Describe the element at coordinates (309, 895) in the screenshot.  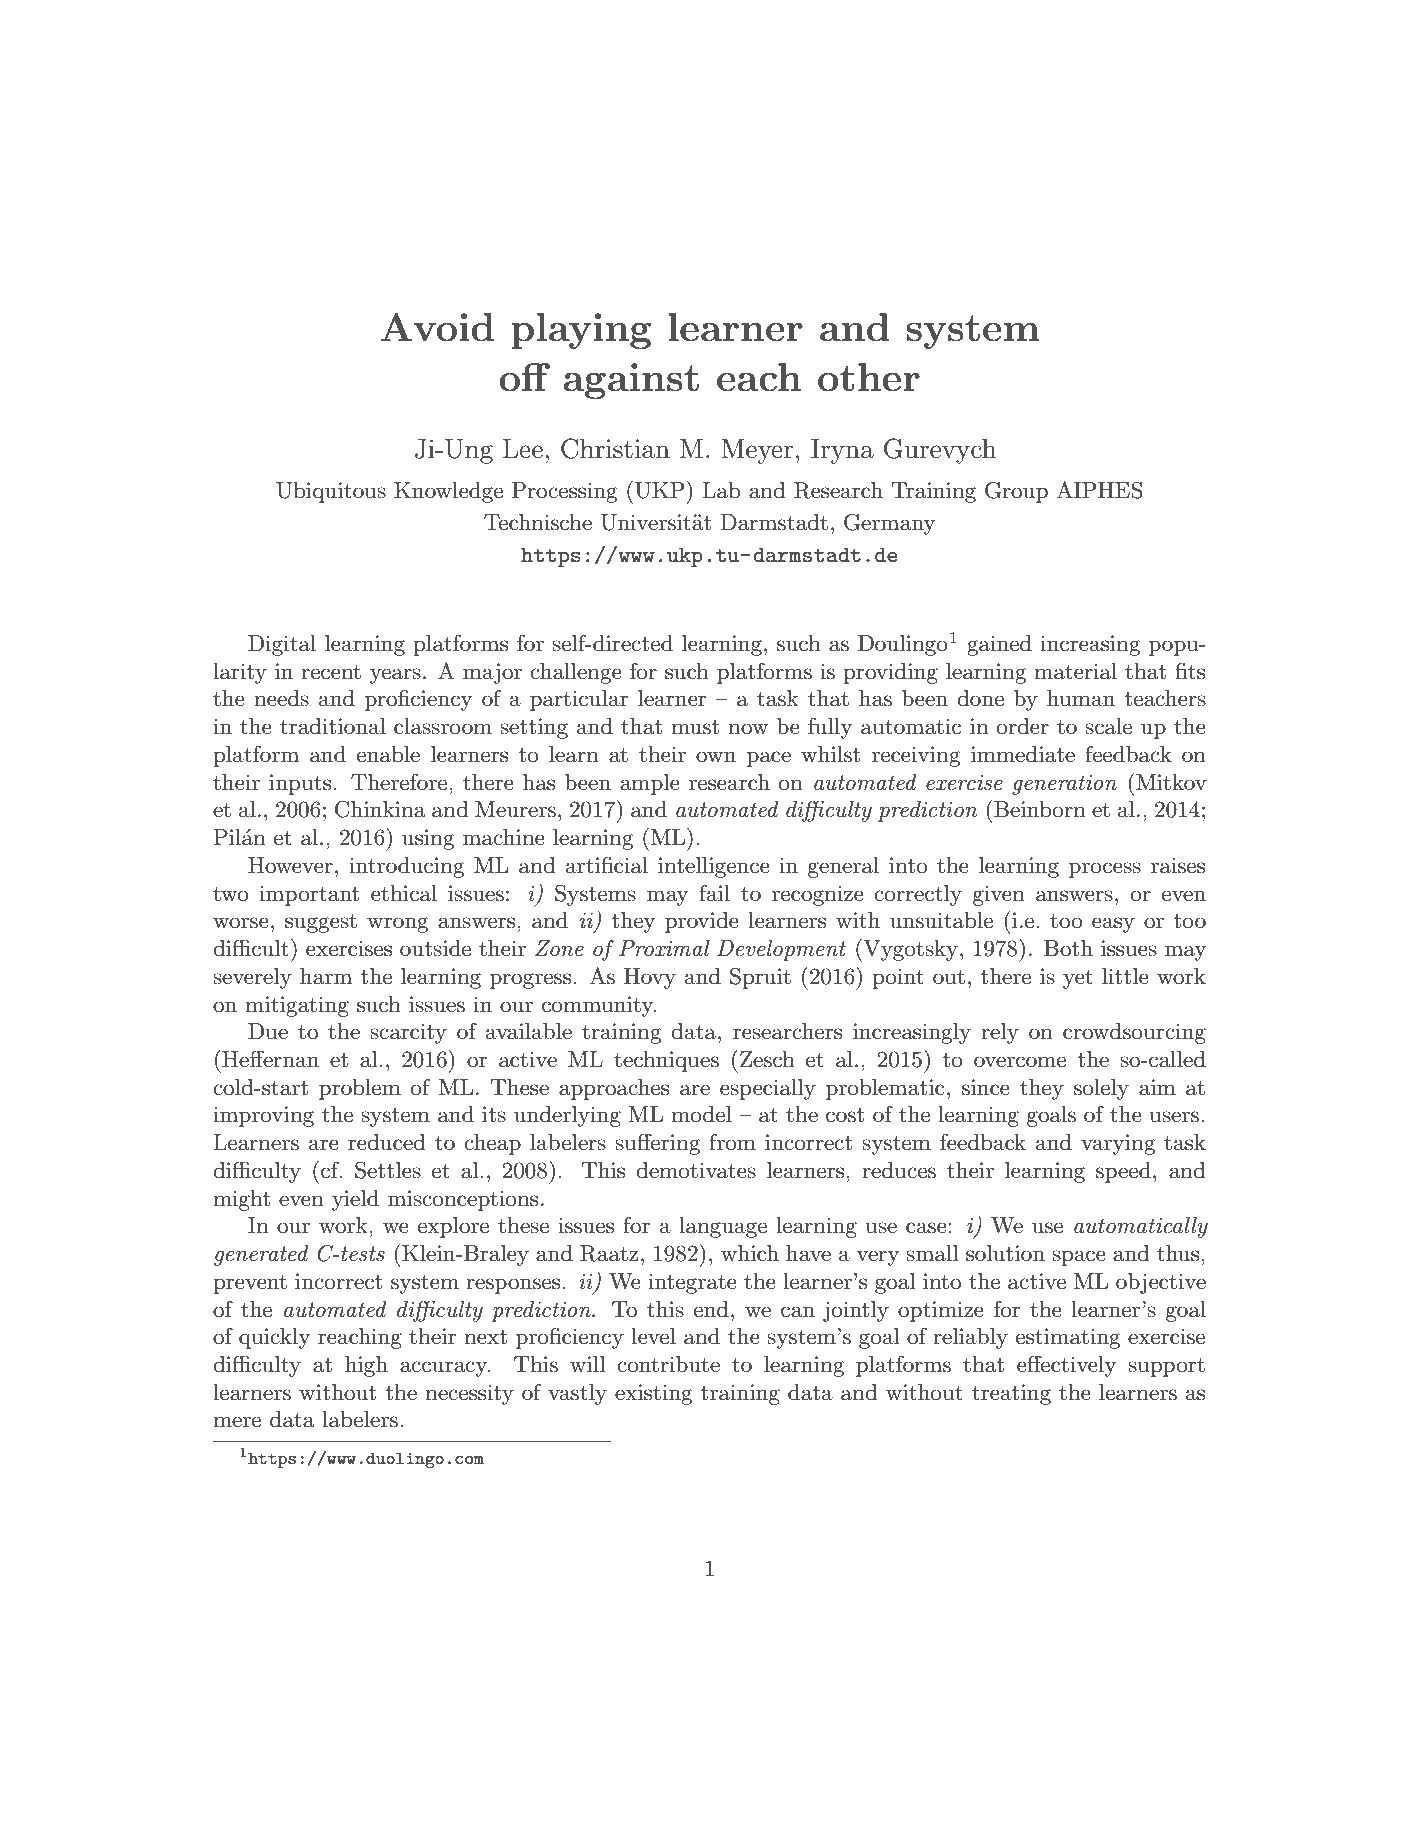
I see `important` at that location.
